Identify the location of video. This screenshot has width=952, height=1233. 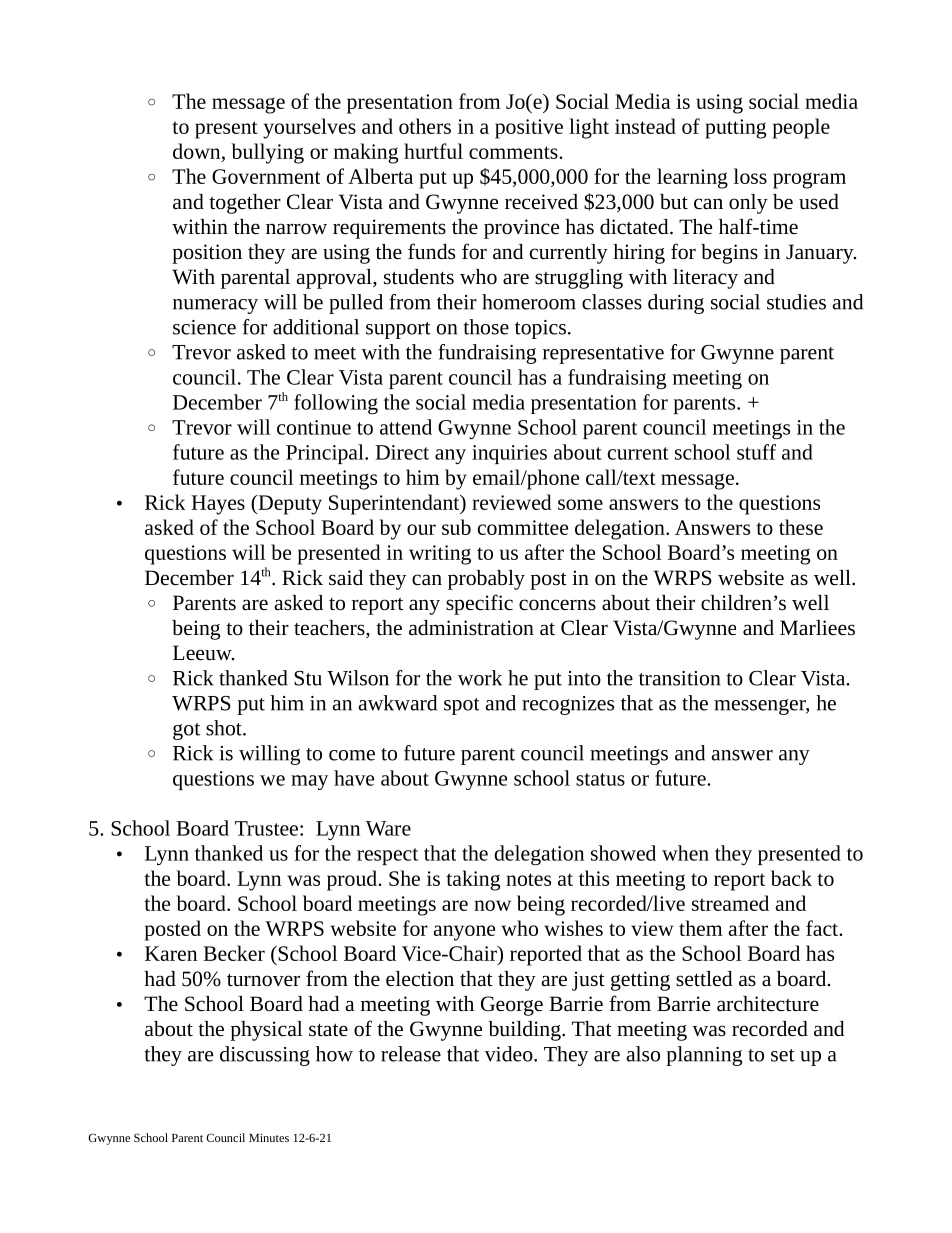
(510, 1054).
